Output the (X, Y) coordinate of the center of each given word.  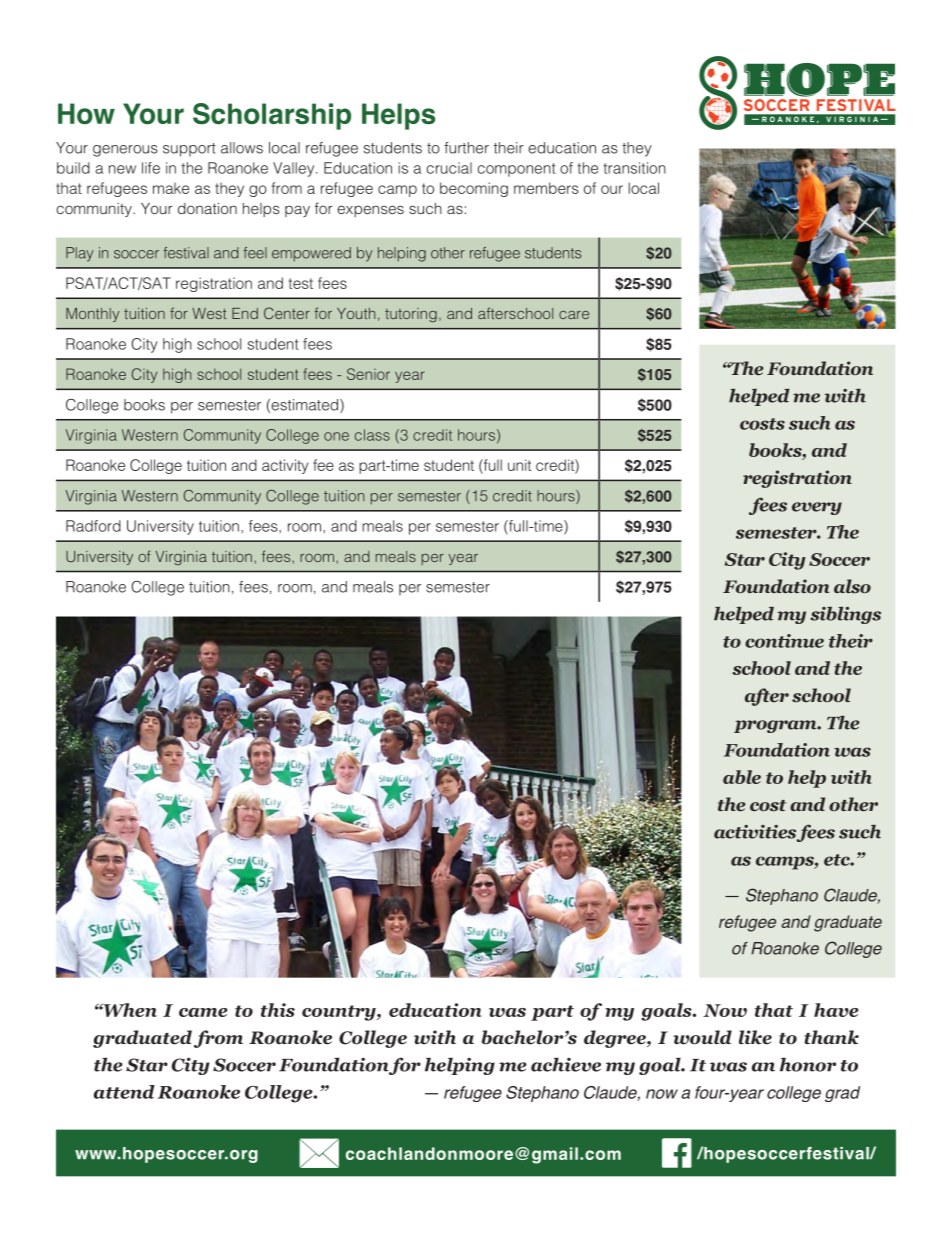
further (466, 148)
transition (634, 168)
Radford (93, 526)
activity (285, 466)
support (189, 150)
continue (784, 641)
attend (124, 1092)
